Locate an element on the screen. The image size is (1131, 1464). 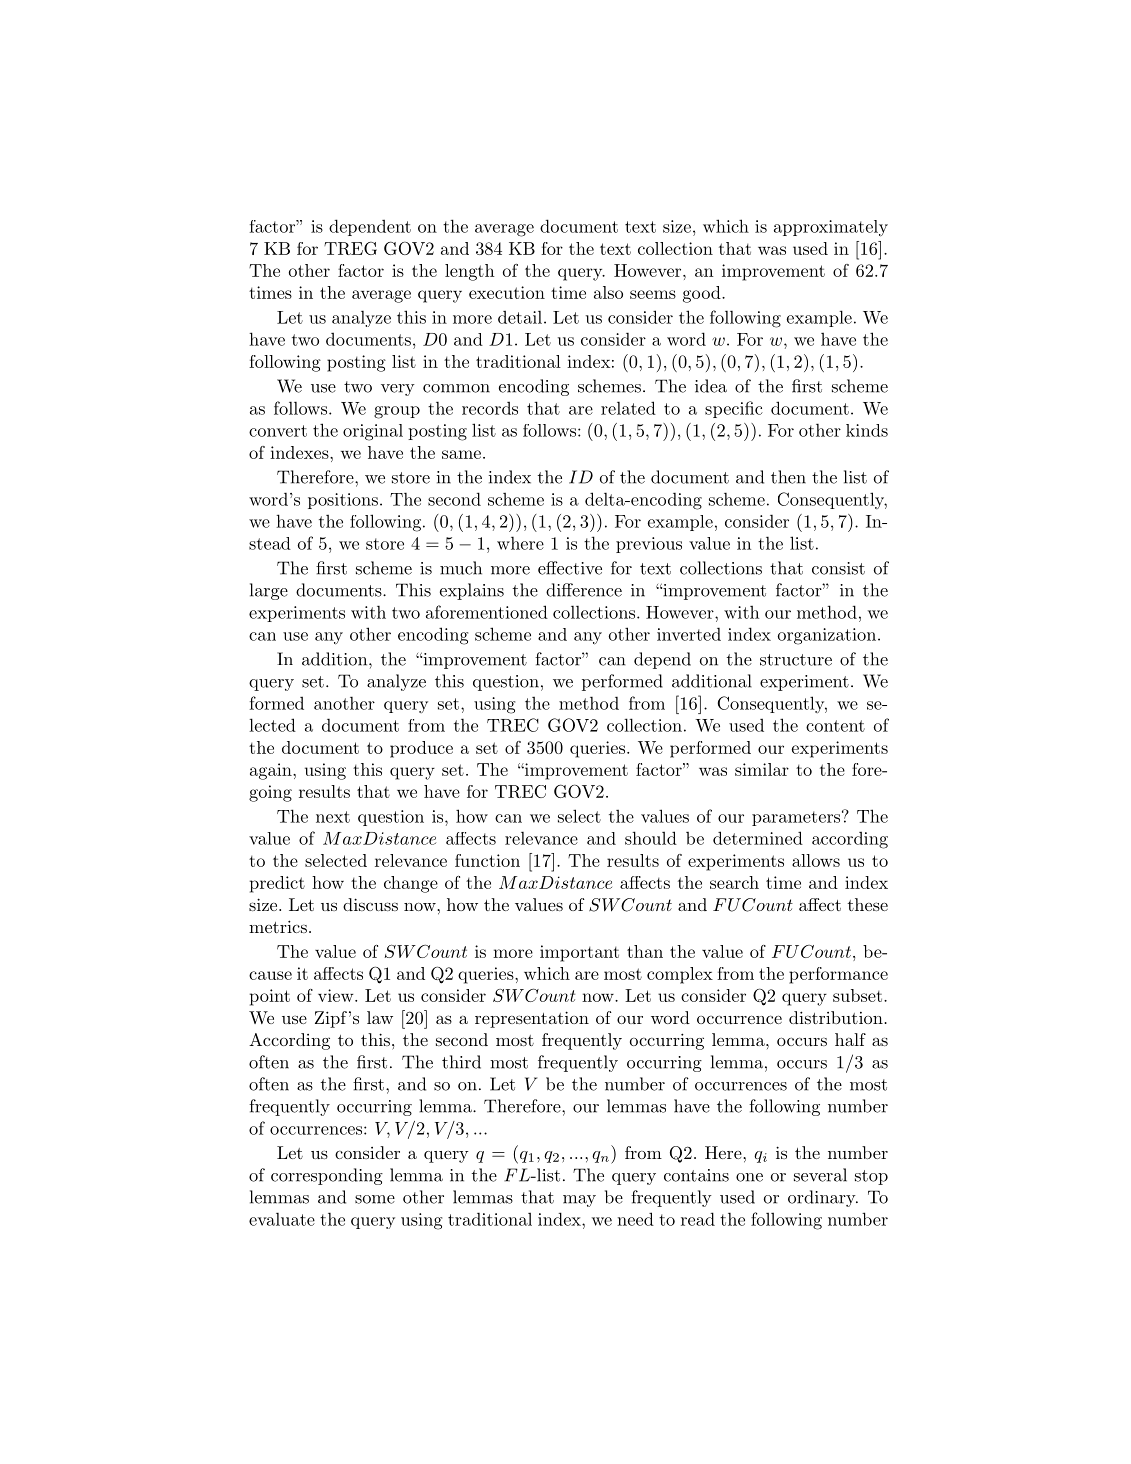
effective is located at coordinates (570, 568).
